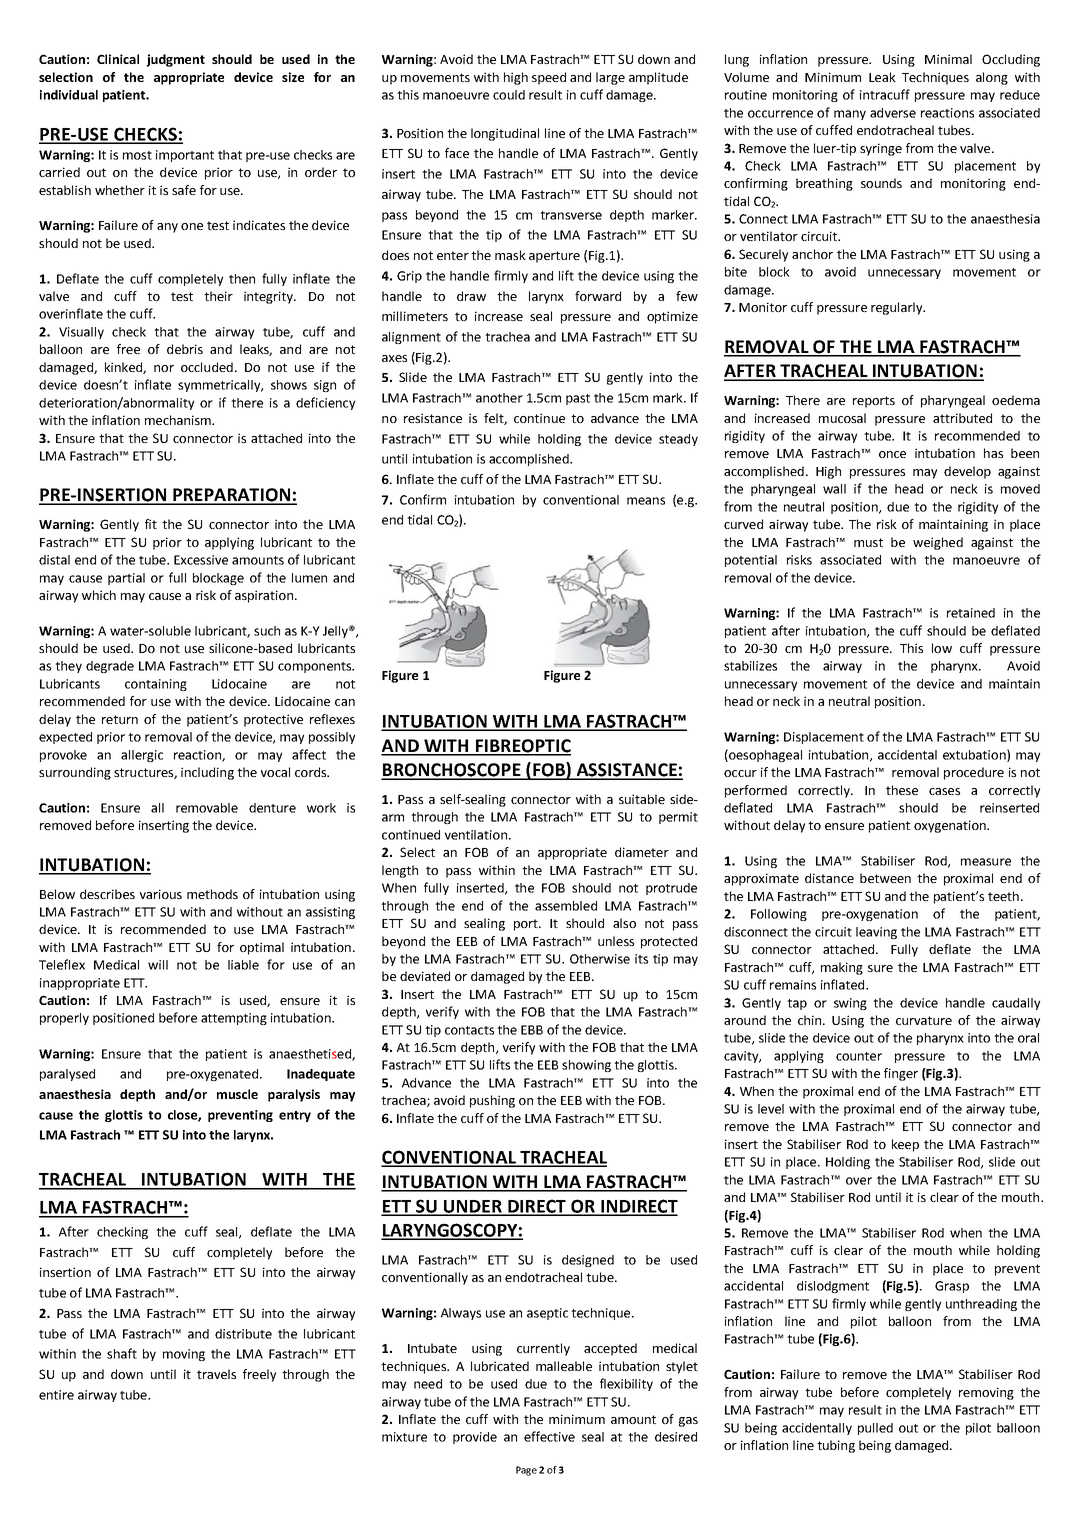  I want to click on these, so click(902, 790).
